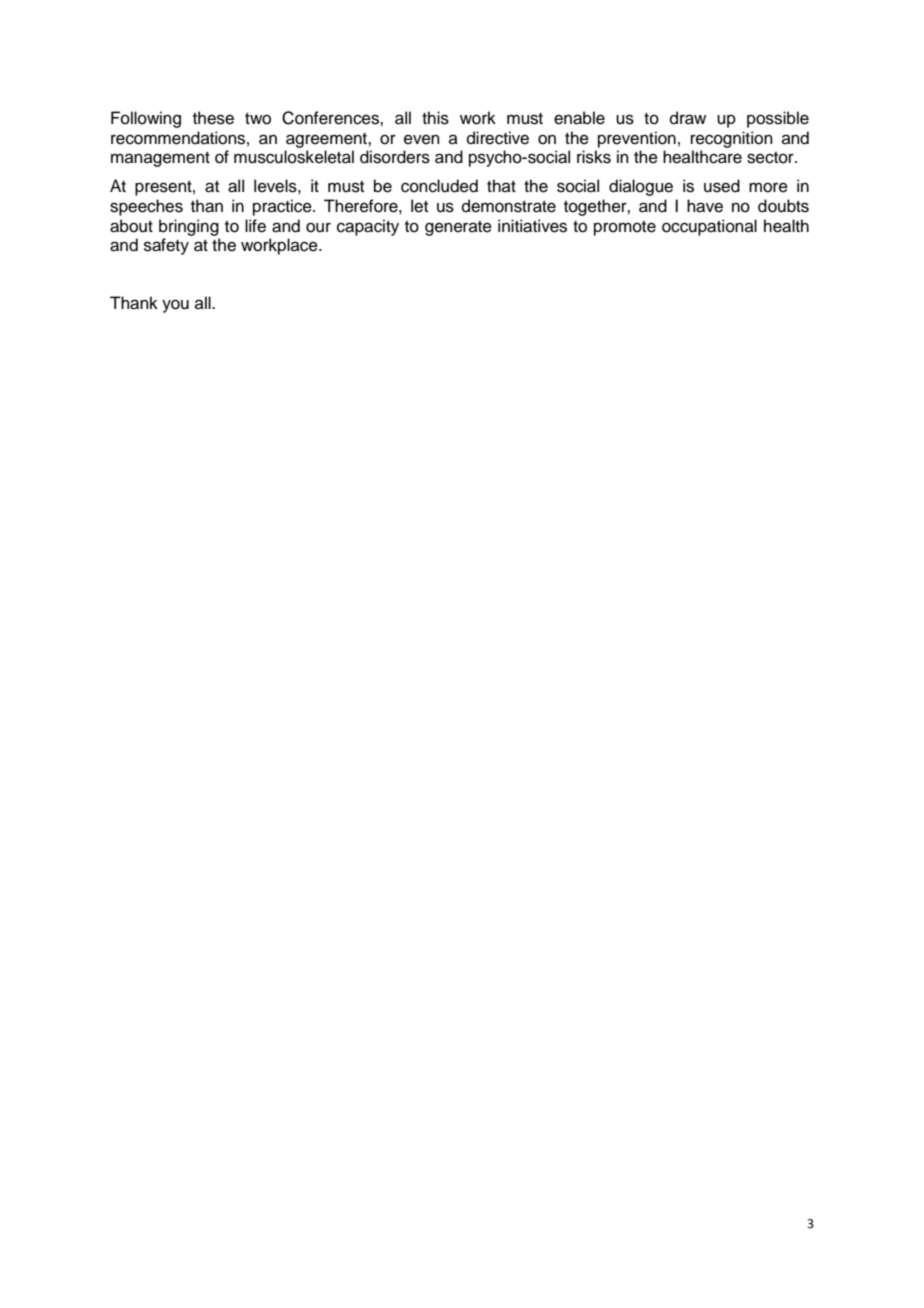 Image resolution: width=924 pixels, height=1308 pixels. Describe the element at coordinates (435, 118) in the document. I see `this` at that location.
